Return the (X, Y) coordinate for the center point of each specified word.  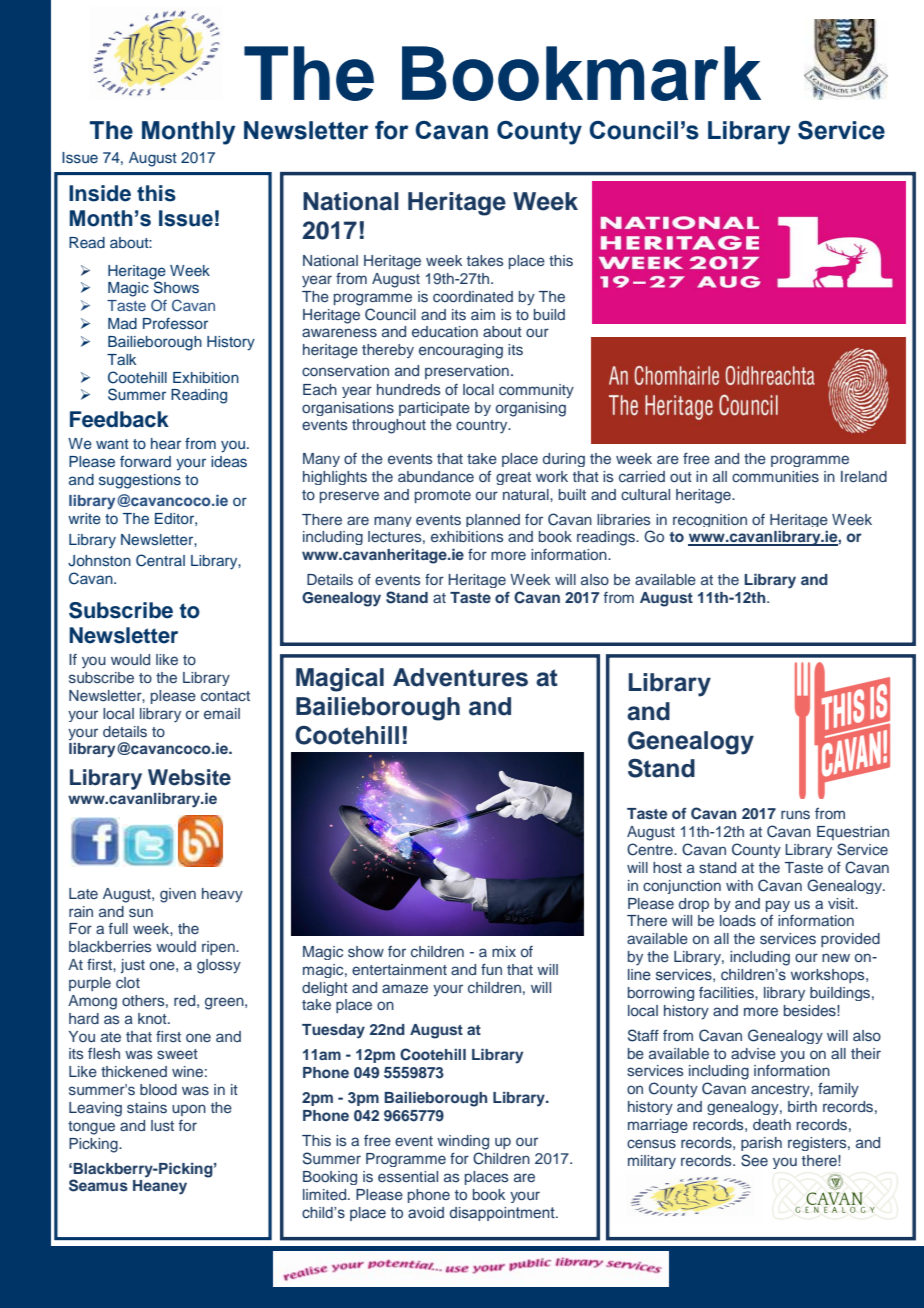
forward (145, 461)
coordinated (473, 296)
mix (504, 951)
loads (738, 920)
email (222, 713)
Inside (100, 193)
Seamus (98, 1185)
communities (775, 476)
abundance (436, 476)
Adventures (460, 677)
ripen (219, 948)
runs (795, 814)
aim (483, 314)
